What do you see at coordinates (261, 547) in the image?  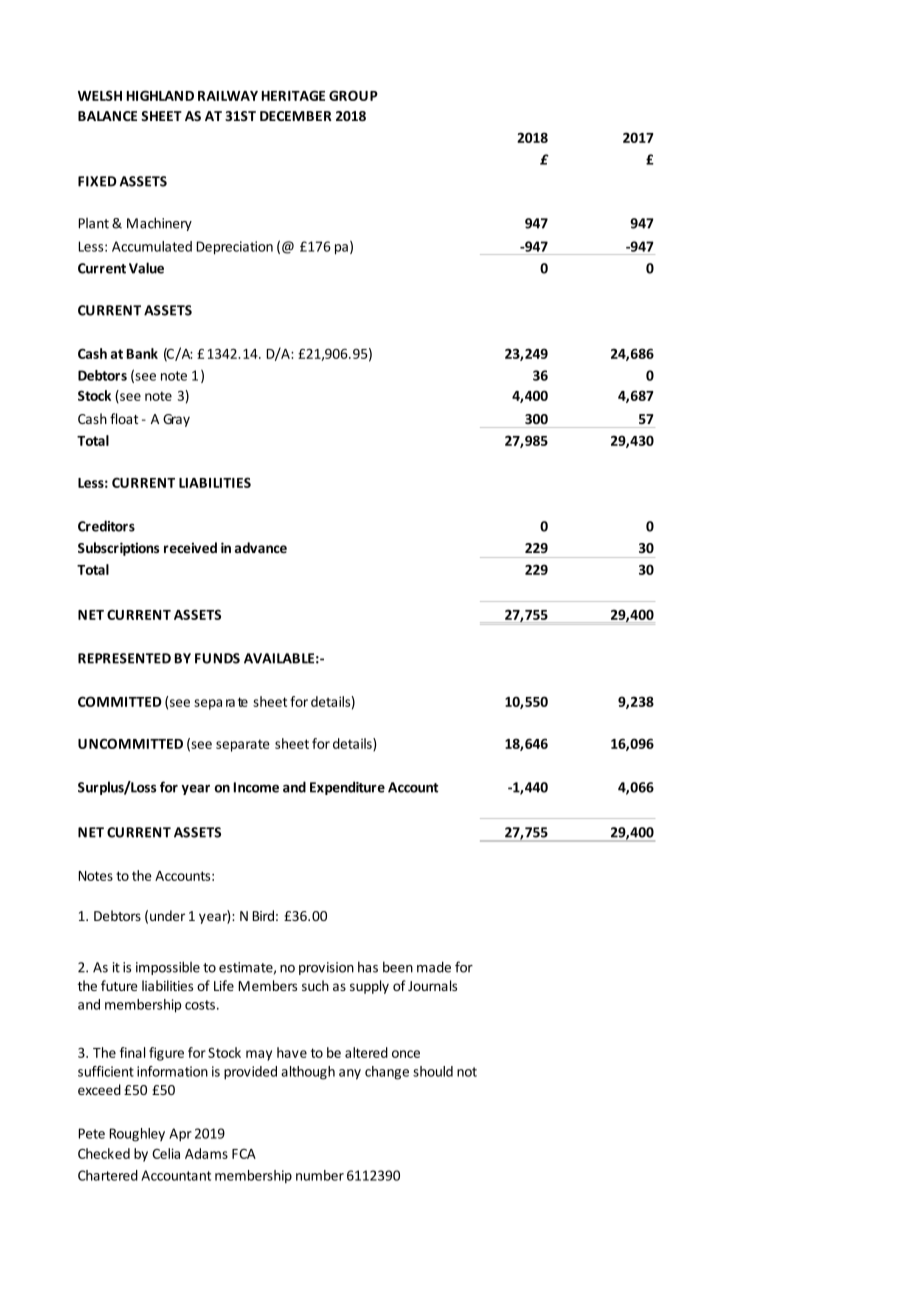 I see `advance` at bounding box center [261, 547].
